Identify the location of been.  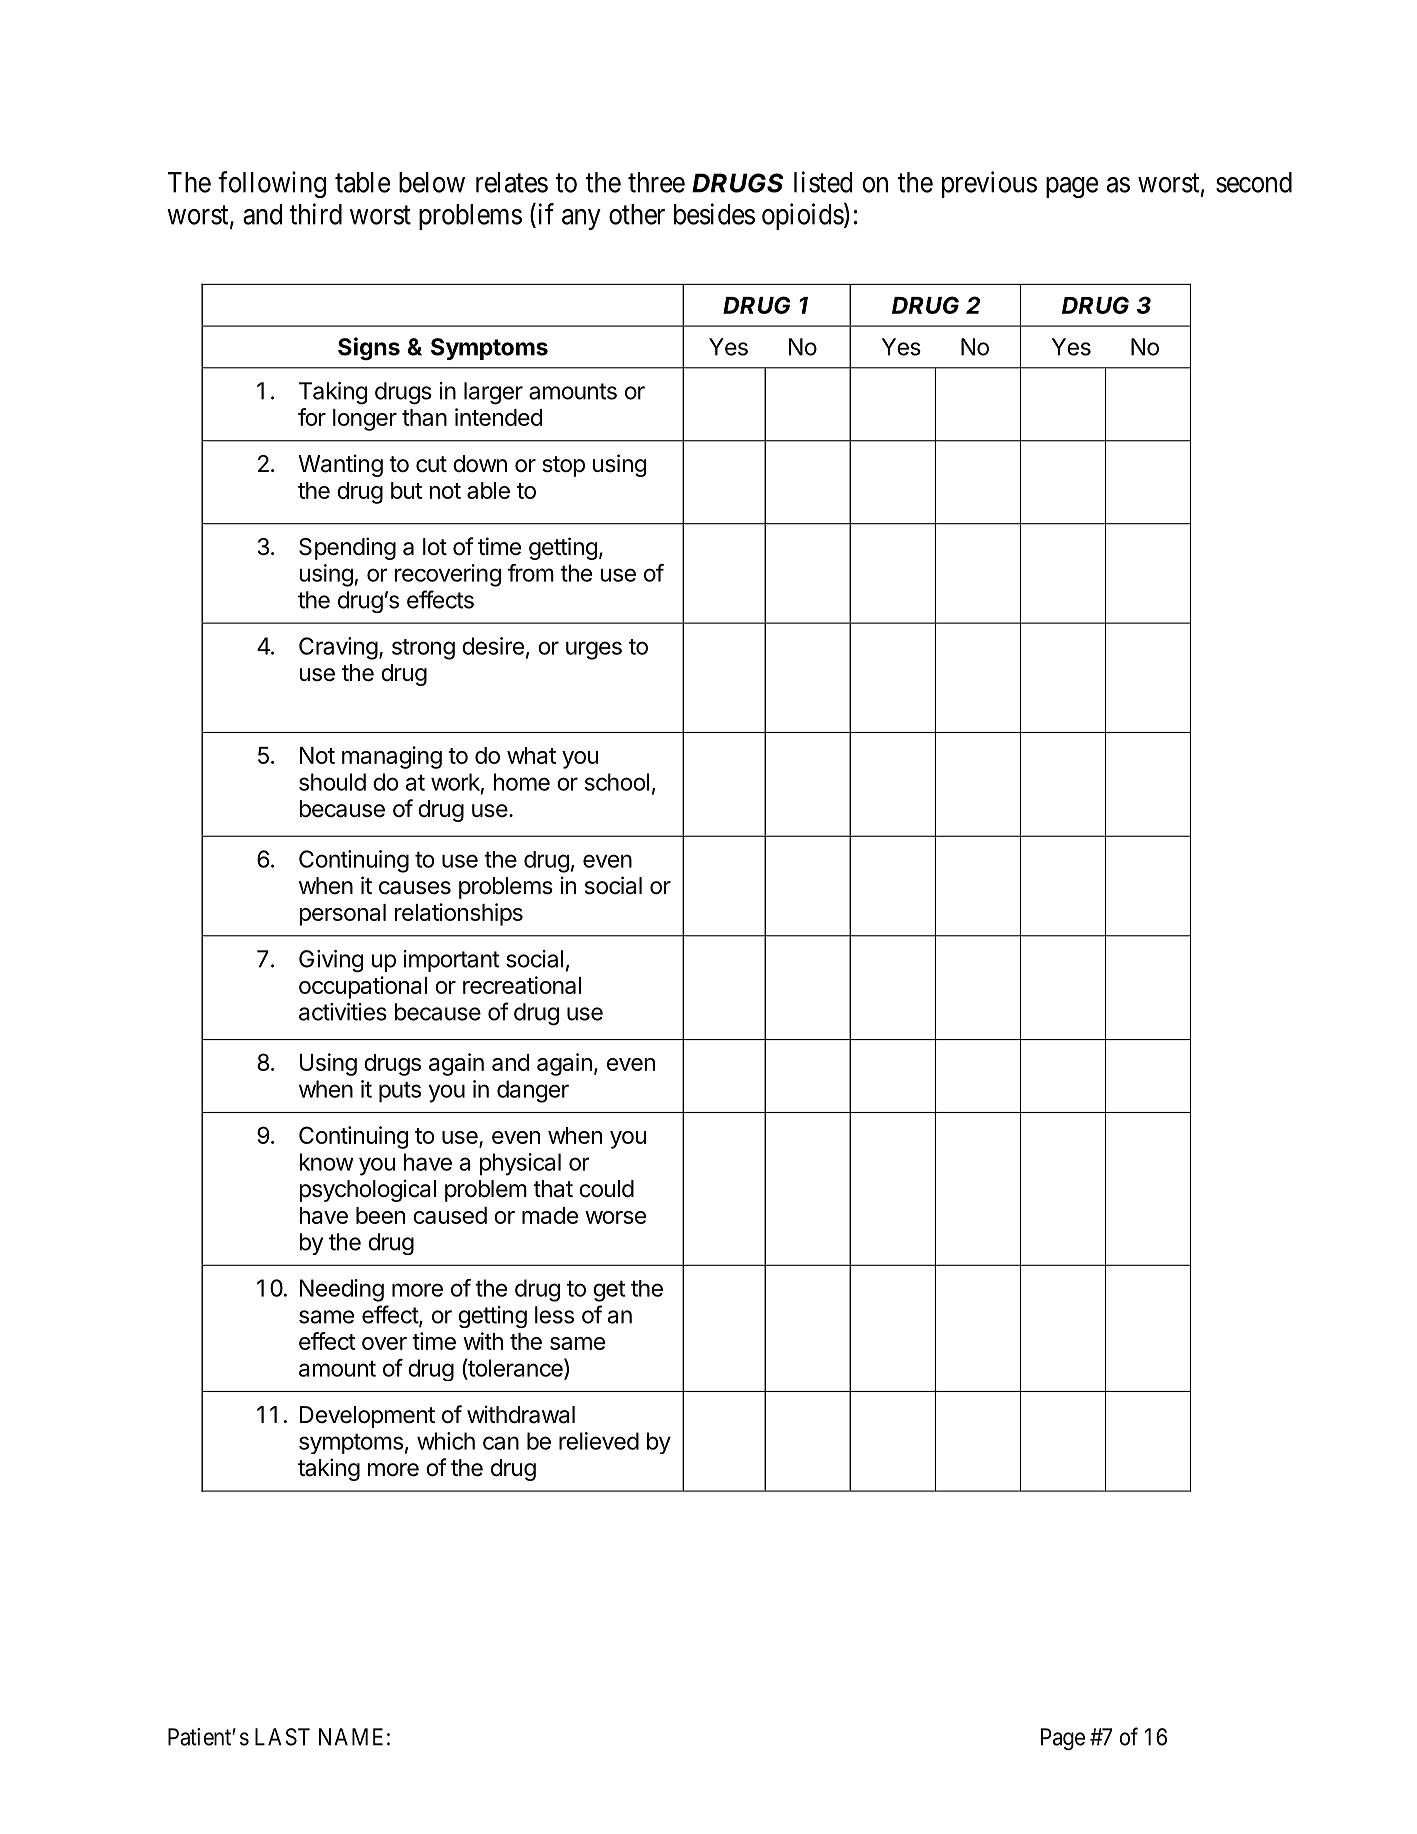
(380, 1215).
